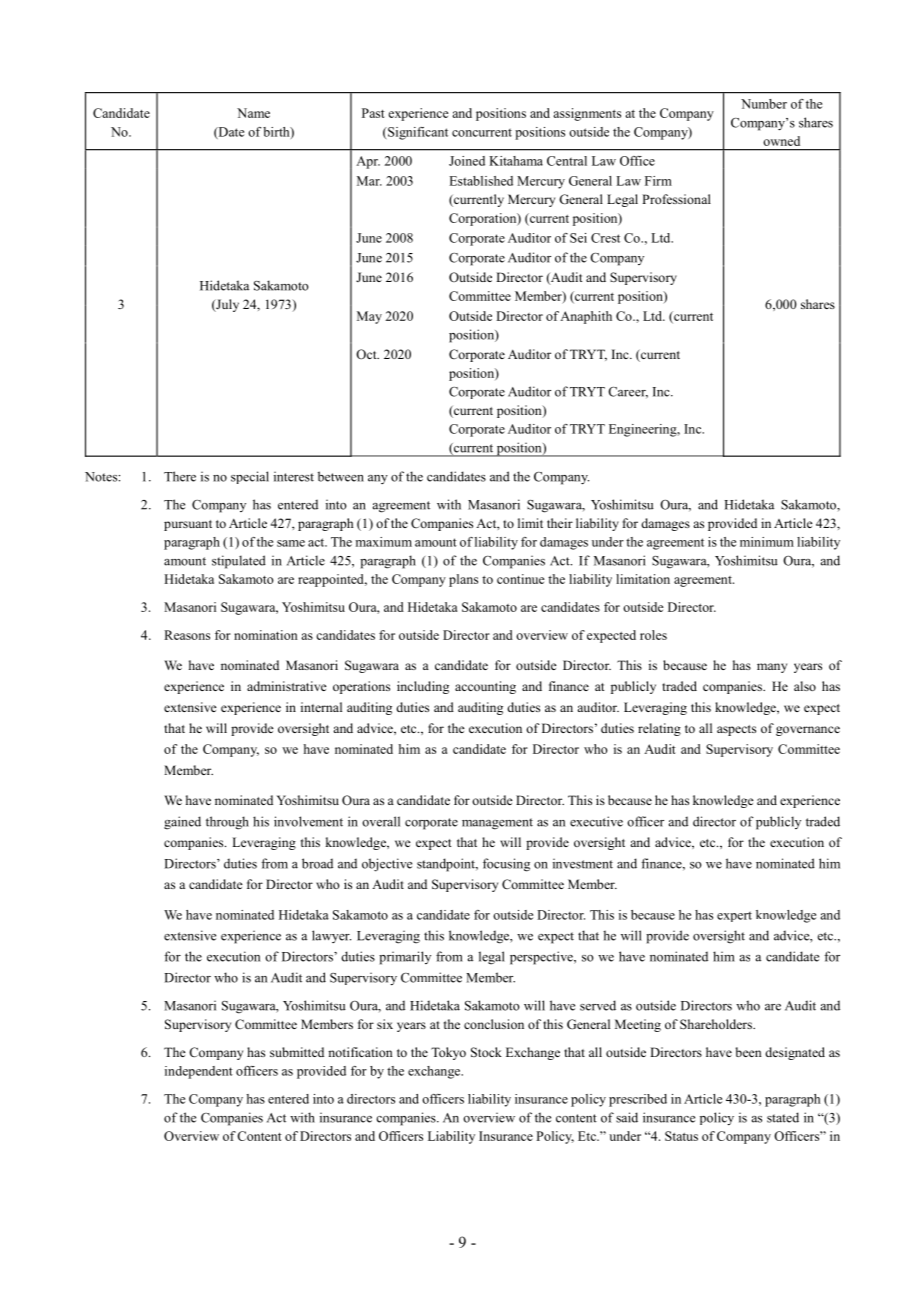 The width and height of the page is (924, 1308). What do you see at coordinates (772, 668) in the page?
I see `many` at bounding box center [772, 668].
